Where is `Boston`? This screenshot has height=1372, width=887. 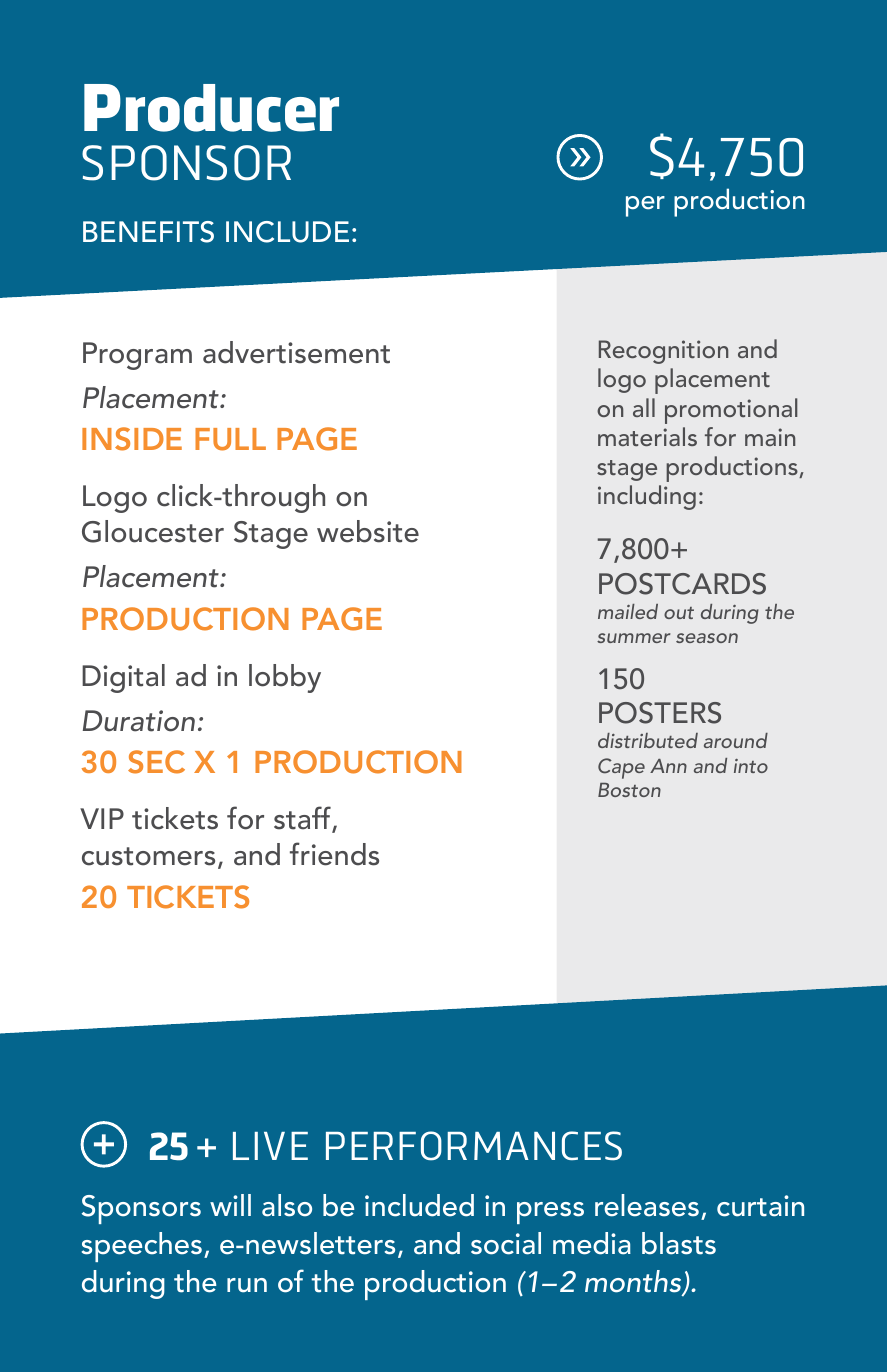
Boston is located at coordinates (629, 790).
